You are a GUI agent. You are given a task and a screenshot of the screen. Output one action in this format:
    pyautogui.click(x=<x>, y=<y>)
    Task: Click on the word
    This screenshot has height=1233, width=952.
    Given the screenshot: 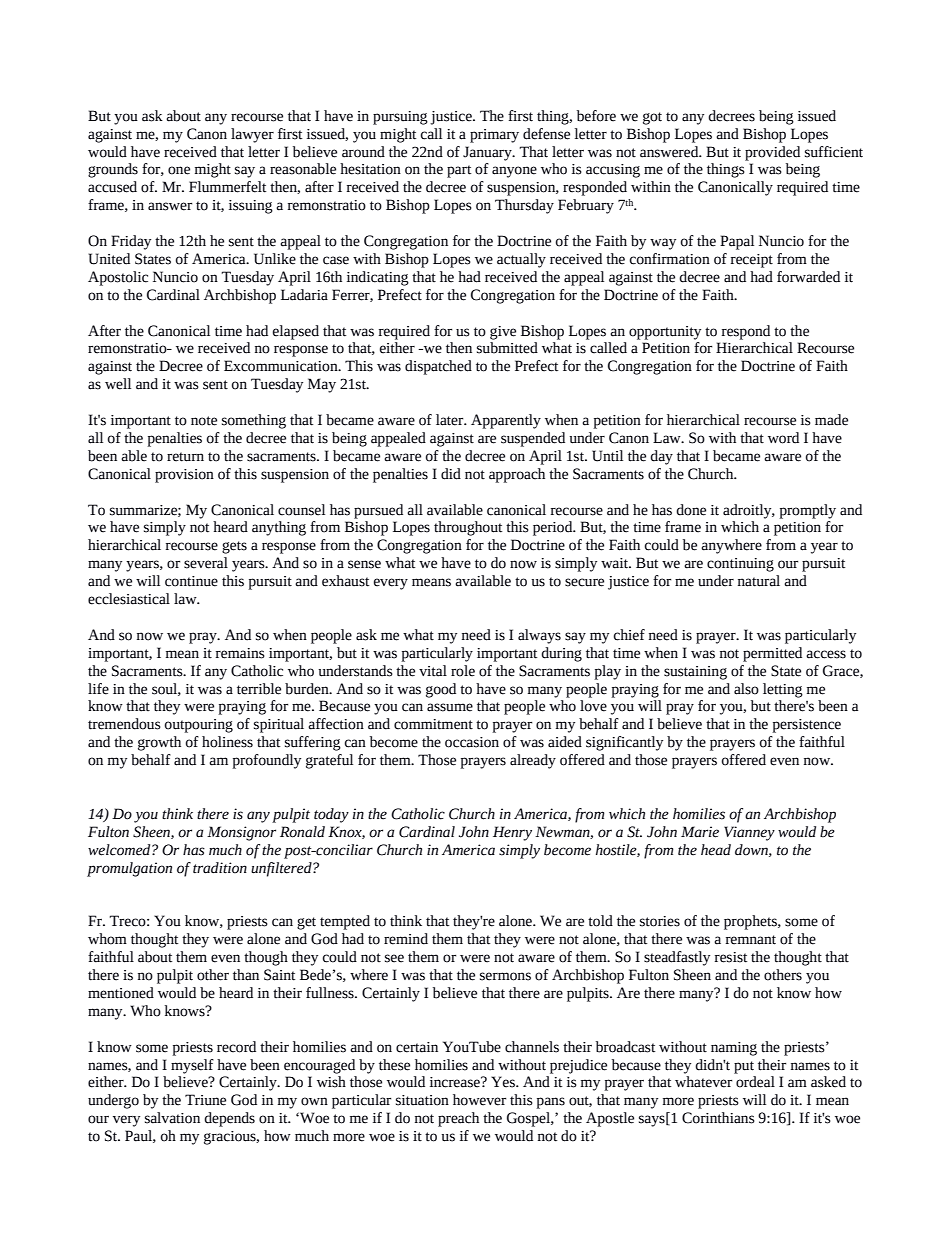 What is the action you would take?
    pyautogui.click(x=783, y=438)
